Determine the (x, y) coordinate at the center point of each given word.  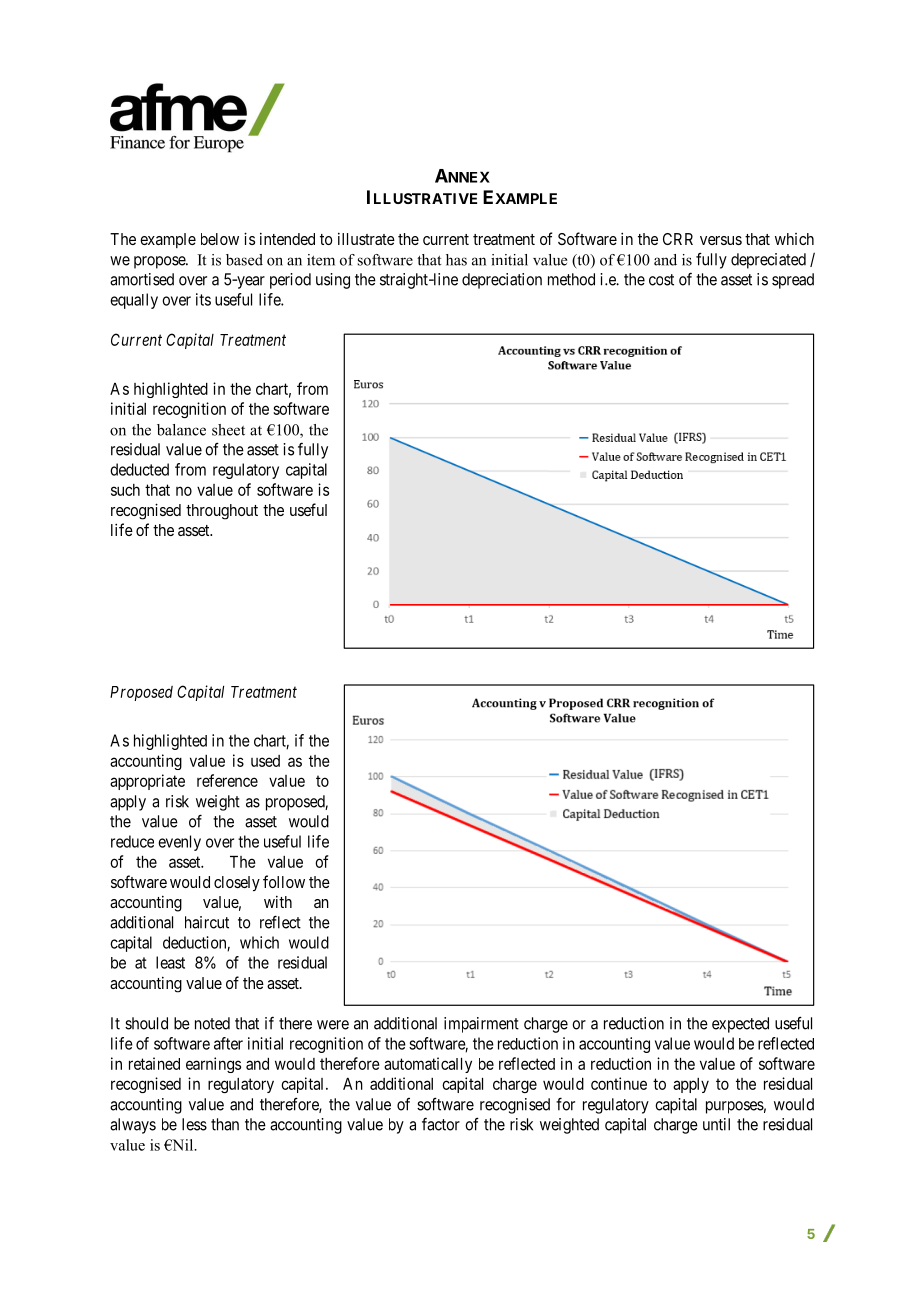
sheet (228, 430)
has (456, 260)
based (244, 260)
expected (740, 1025)
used (265, 761)
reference (227, 780)
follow (284, 881)
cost (661, 280)
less (194, 1124)
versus (721, 240)
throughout (222, 512)
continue (619, 1083)
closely (237, 883)
